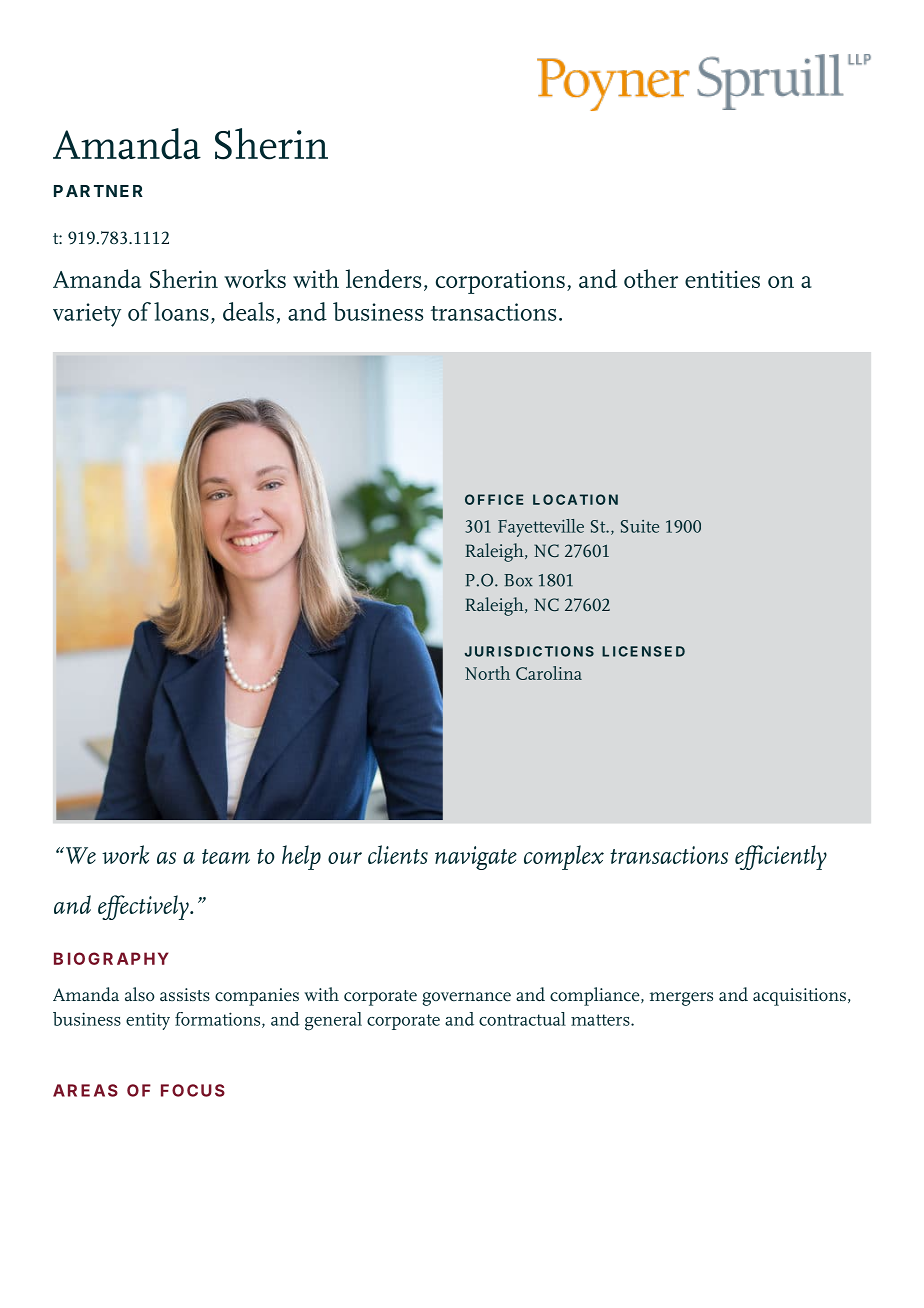 The image size is (924, 1308). I want to click on entities, so click(722, 279).
